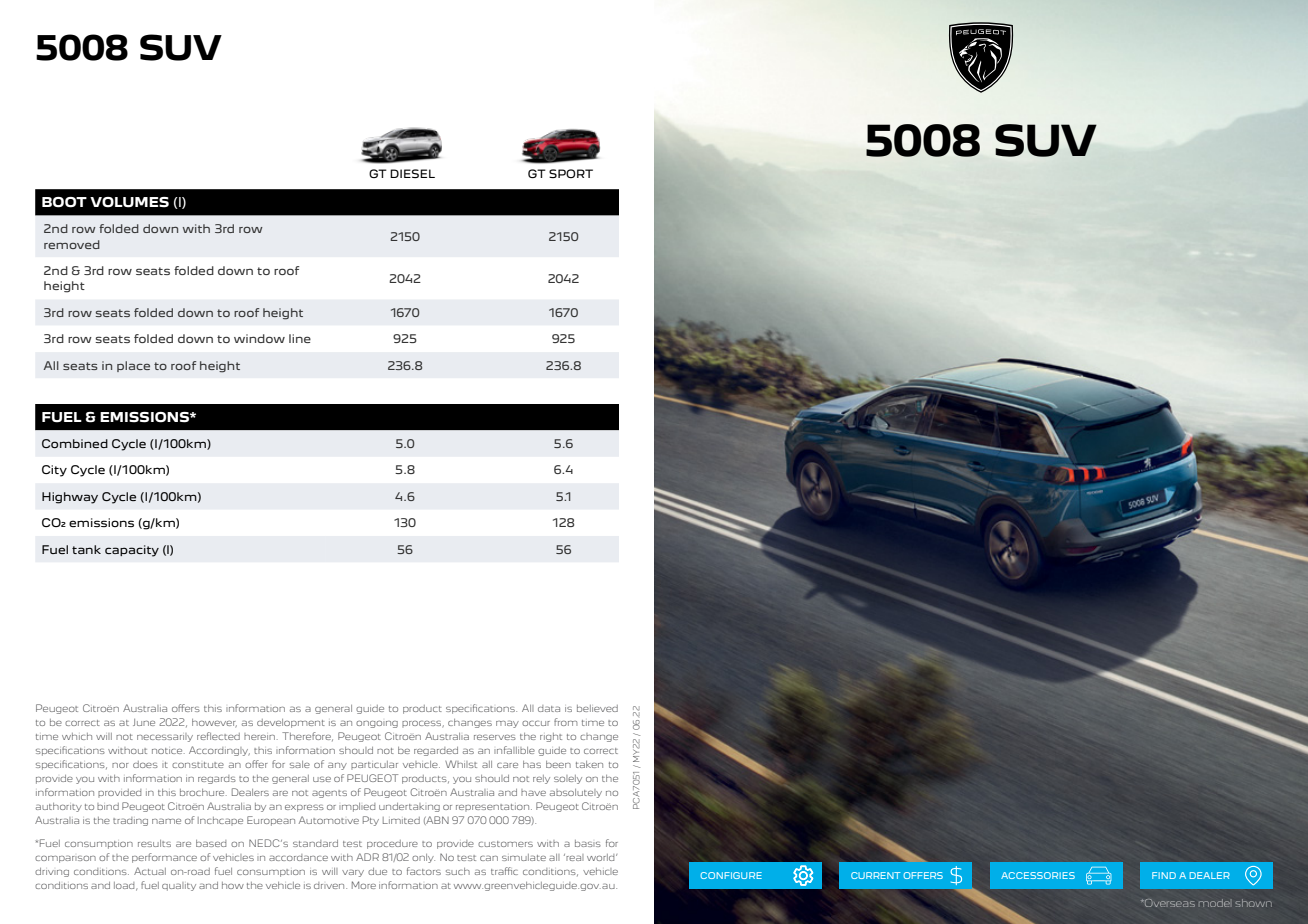 The image size is (1308, 924). Describe the element at coordinates (129, 202) in the screenshot. I see `VOLUMES` at that location.
